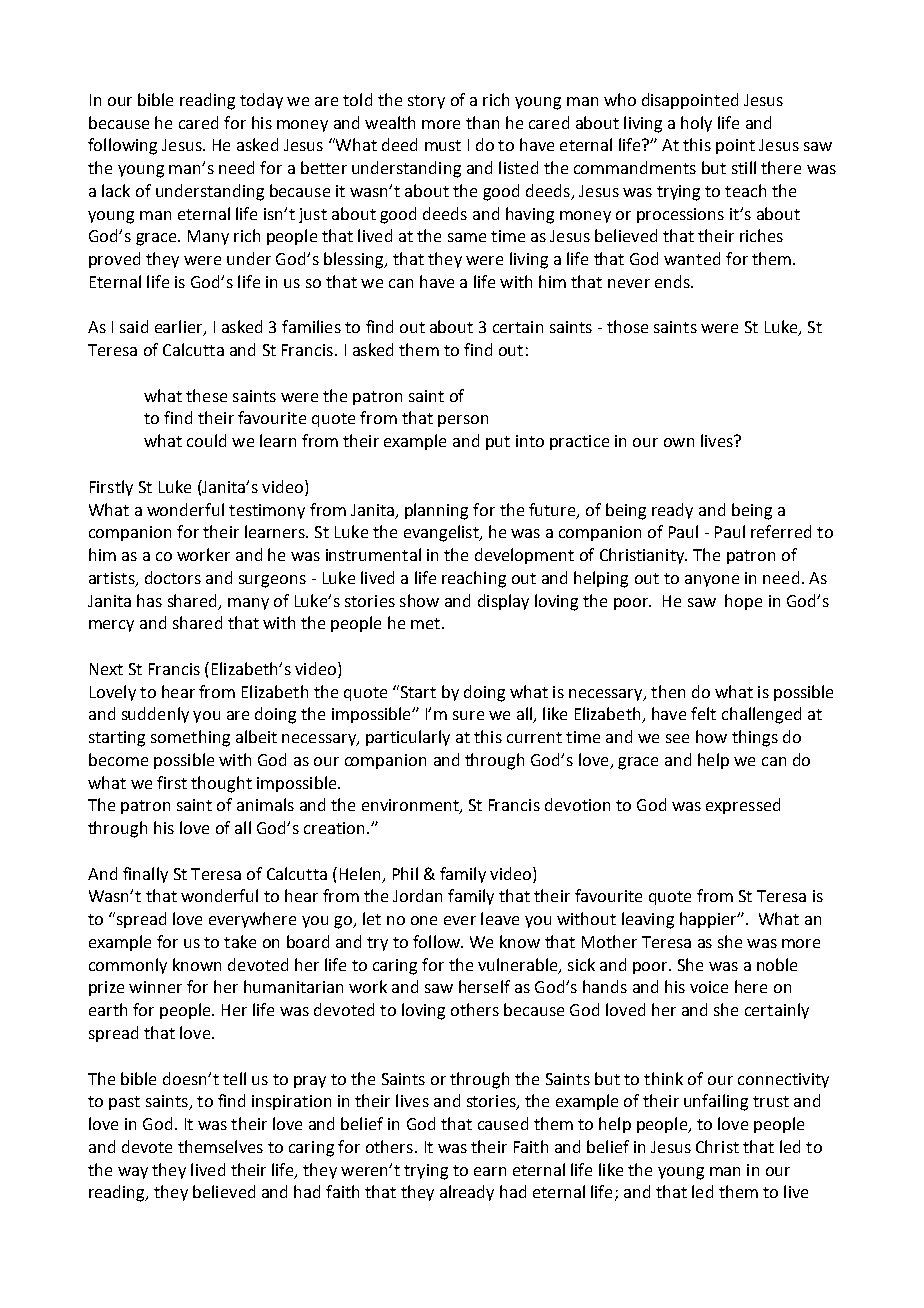 Image resolution: width=924 pixels, height=1308 pixels. What do you see at coordinates (190, 738) in the screenshot?
I see `something` at bounding box center [190, 738].
